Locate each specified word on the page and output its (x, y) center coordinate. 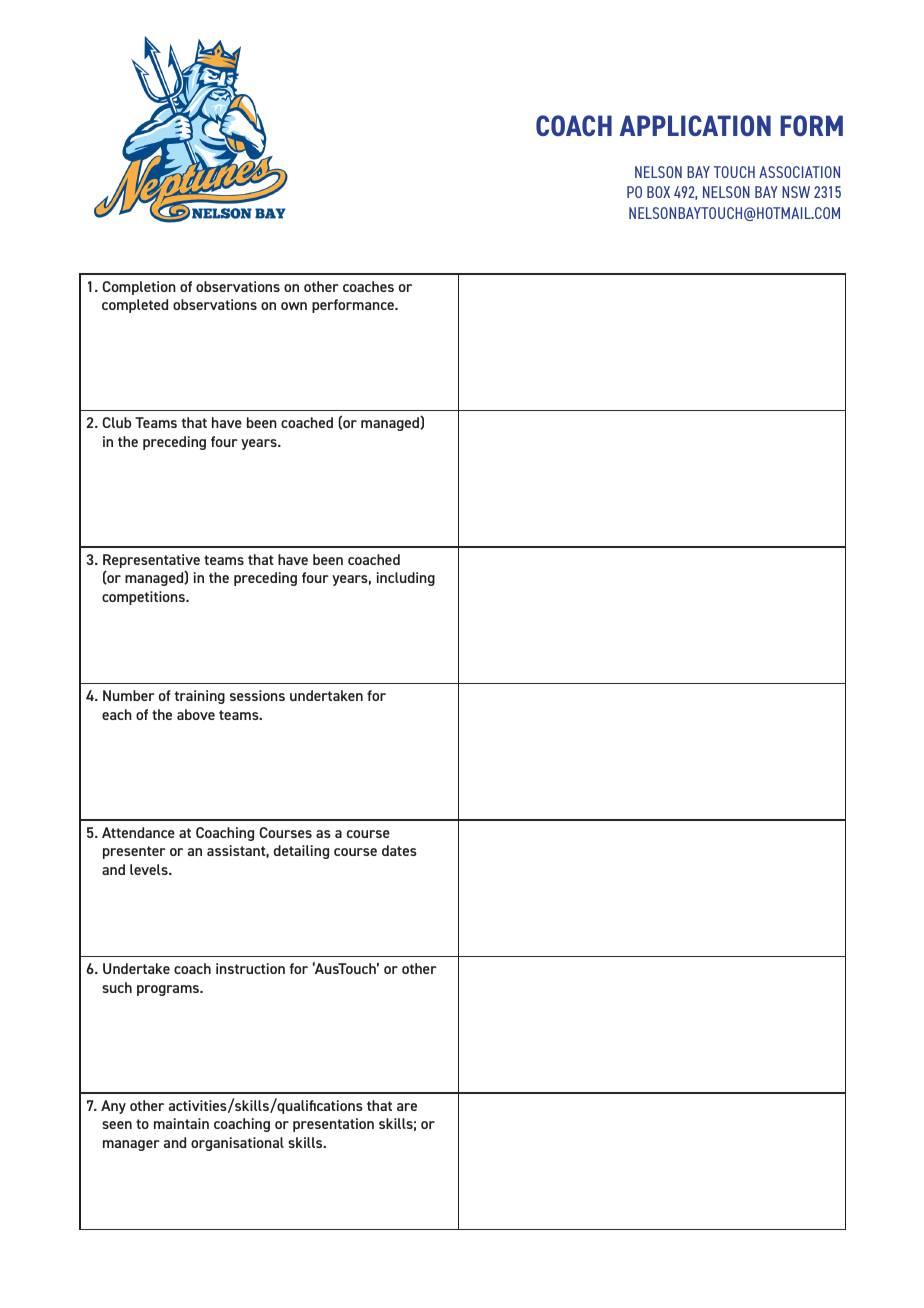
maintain (181, 1123)
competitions (144, 598)
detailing (301, 852)
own (294, 306)
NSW (796, 192)
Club (116, 422)
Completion (139, 288)
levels (150, 869)
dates (399, 850)
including (406, 579)
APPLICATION (695, 125)
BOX (658, 192)
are (407, 1107)
